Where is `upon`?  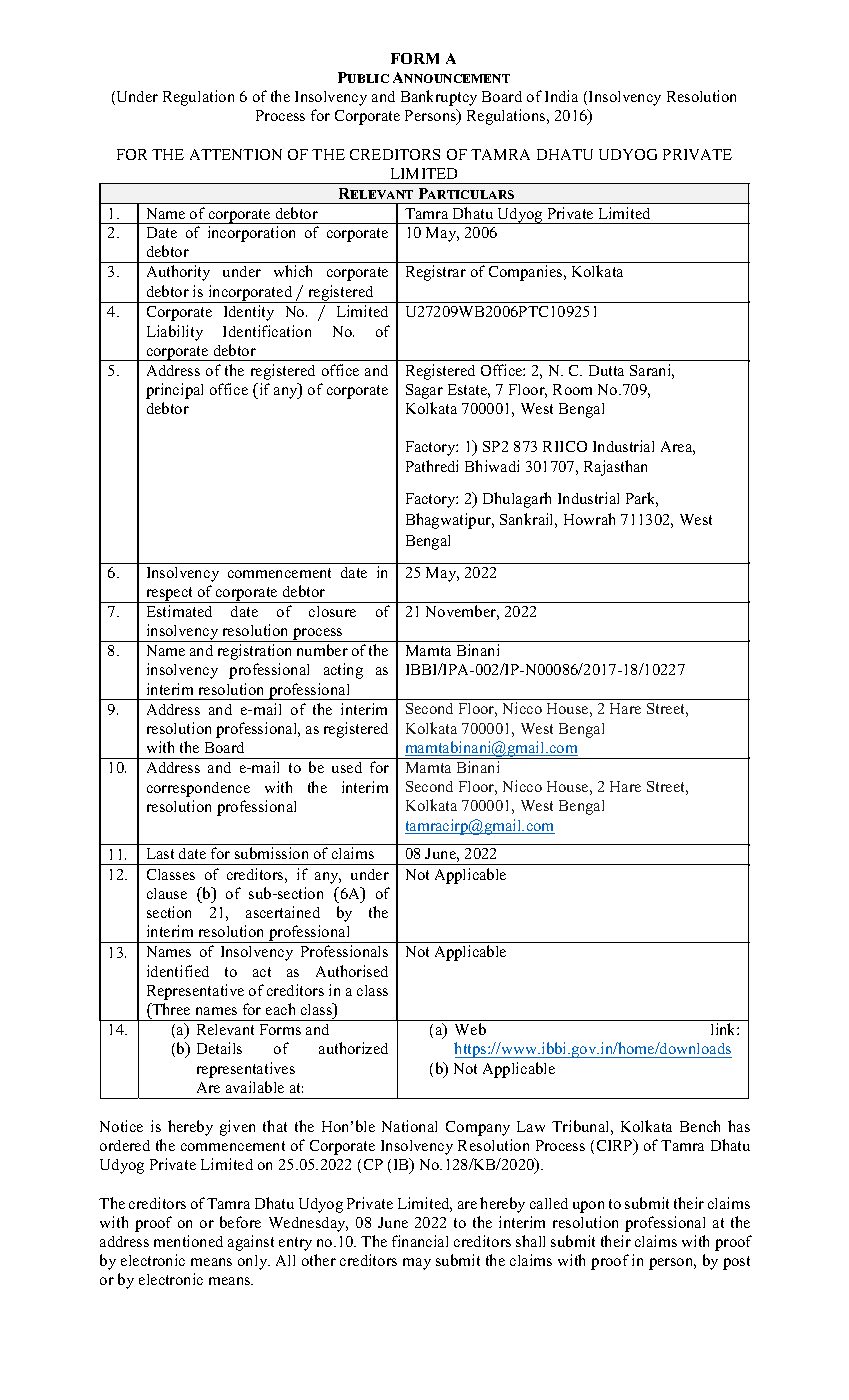
upon is located at coordinates (588, 1207).
